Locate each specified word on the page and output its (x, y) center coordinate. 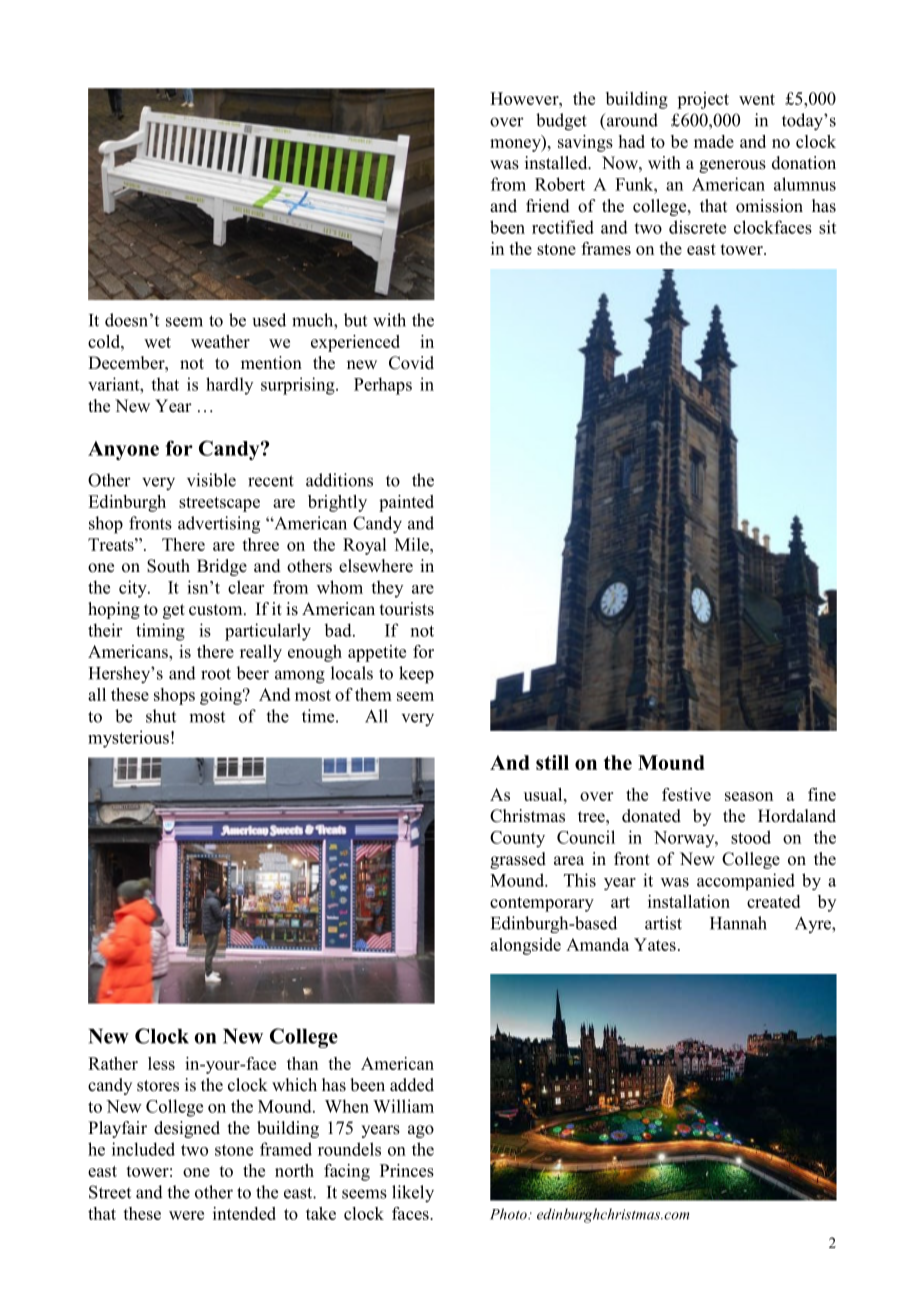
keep (416, 675)
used (269, 320)
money (516, 145)
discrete (697, 227)
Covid (411, 363)
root (216, 674)
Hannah (738, 923)
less (161, 1063)
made (714, 141)
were (186, 1215)
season (749, 796)
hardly (229, 386)
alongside (525, 946)
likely (413, 1194)
